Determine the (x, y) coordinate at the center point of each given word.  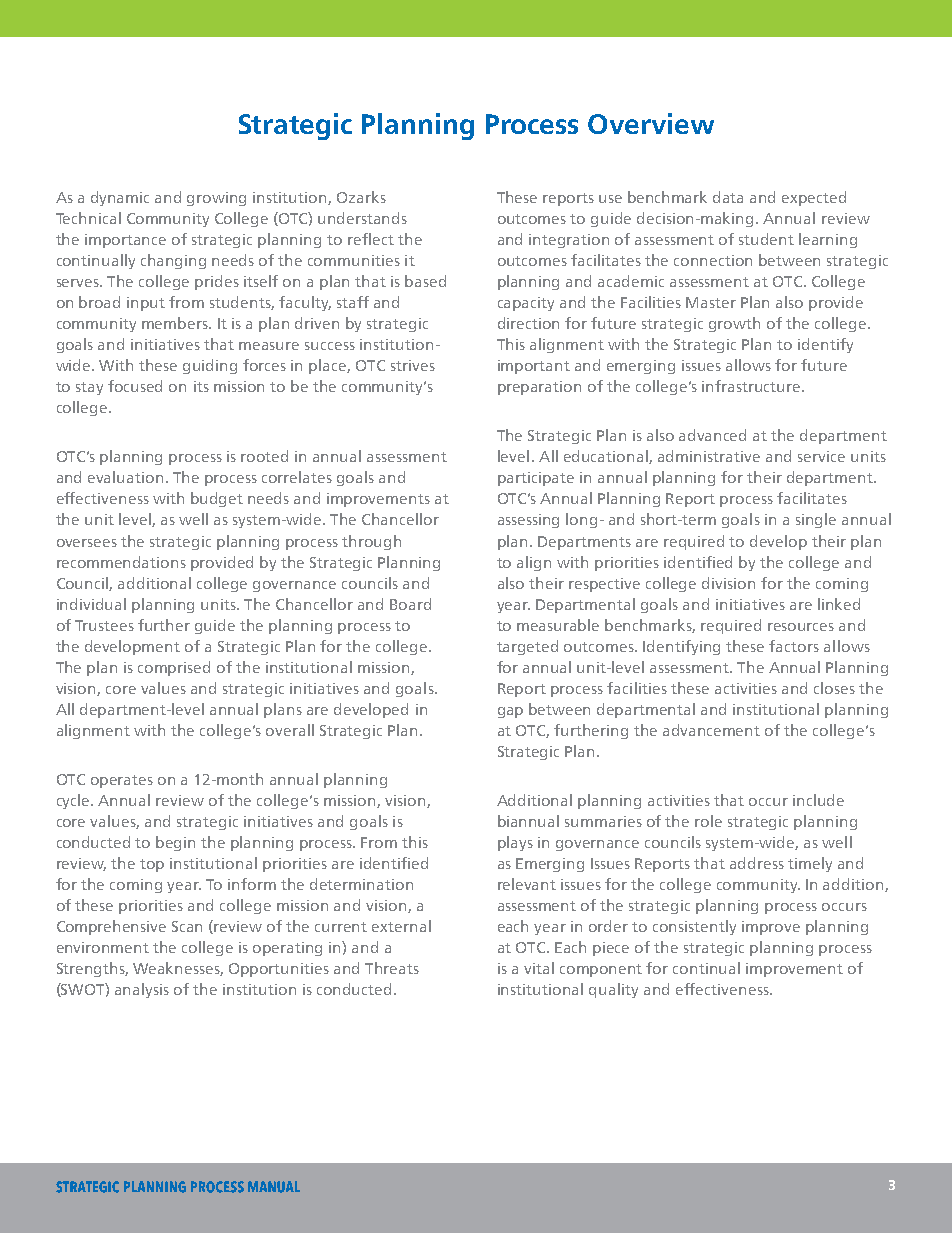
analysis (142, 990)
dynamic (120, 198)
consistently (694, 927)
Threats (392, 968)
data (728, 197)
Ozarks (361, 197)
